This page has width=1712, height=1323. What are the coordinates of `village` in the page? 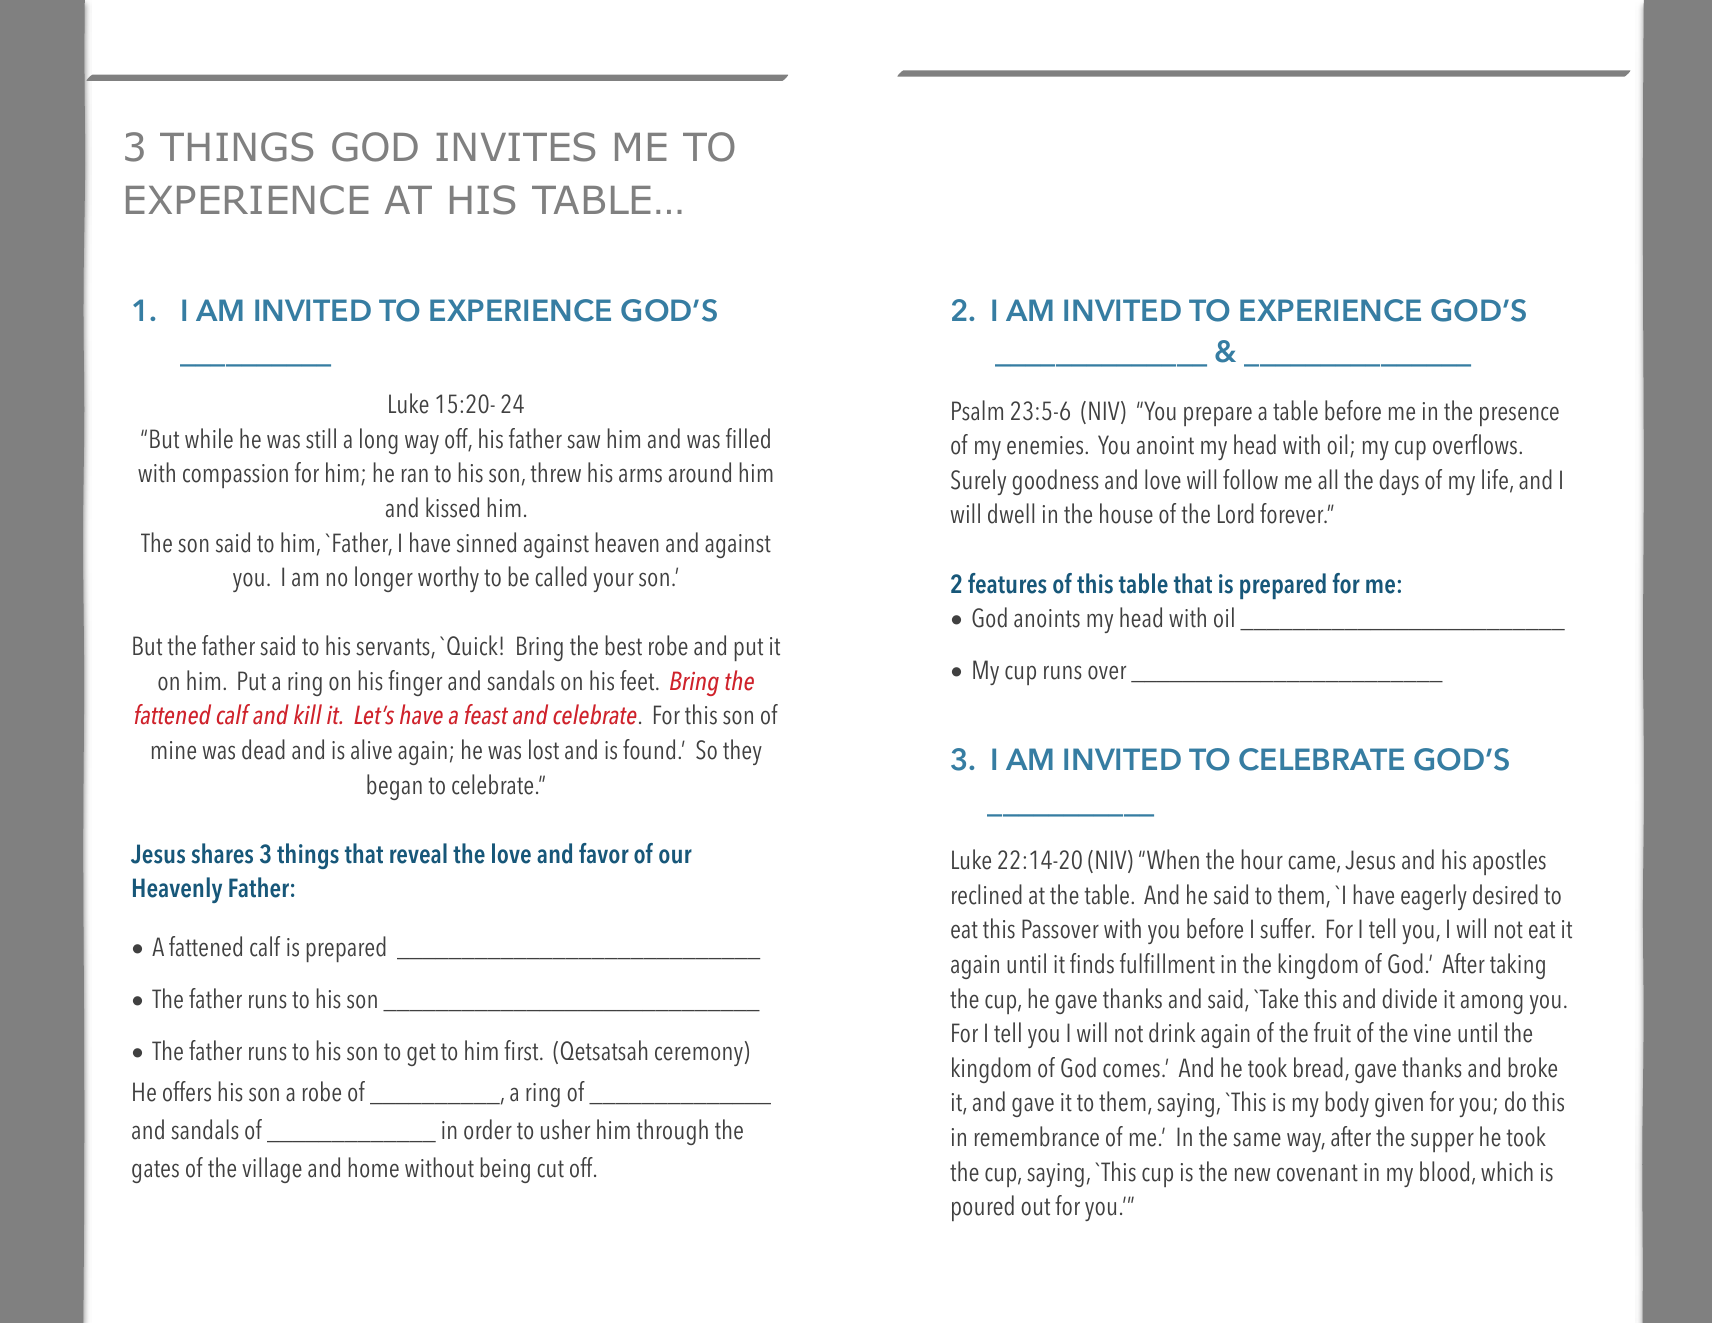 It's located at (272, 1170).
